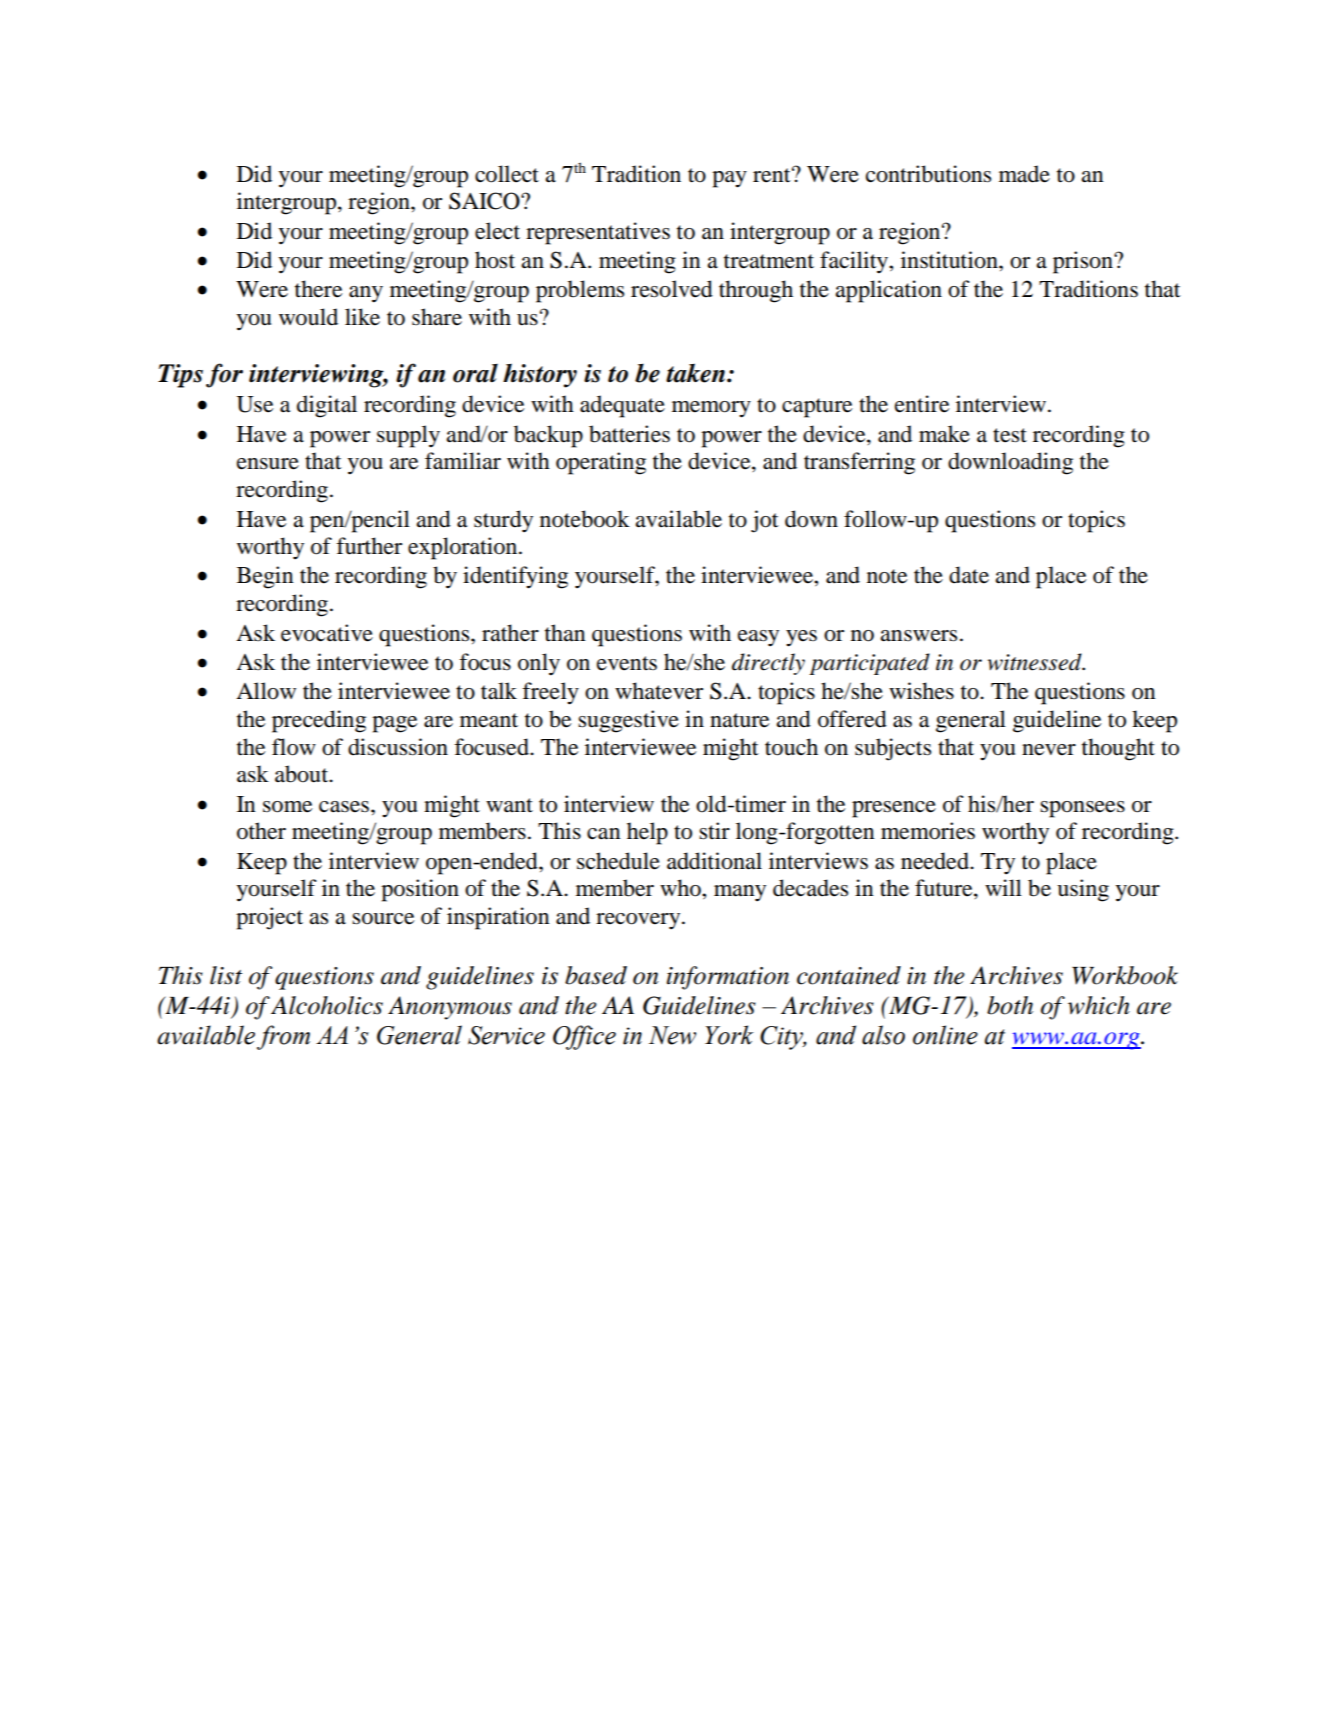  I want to click on Begin, so click(265, 577).
